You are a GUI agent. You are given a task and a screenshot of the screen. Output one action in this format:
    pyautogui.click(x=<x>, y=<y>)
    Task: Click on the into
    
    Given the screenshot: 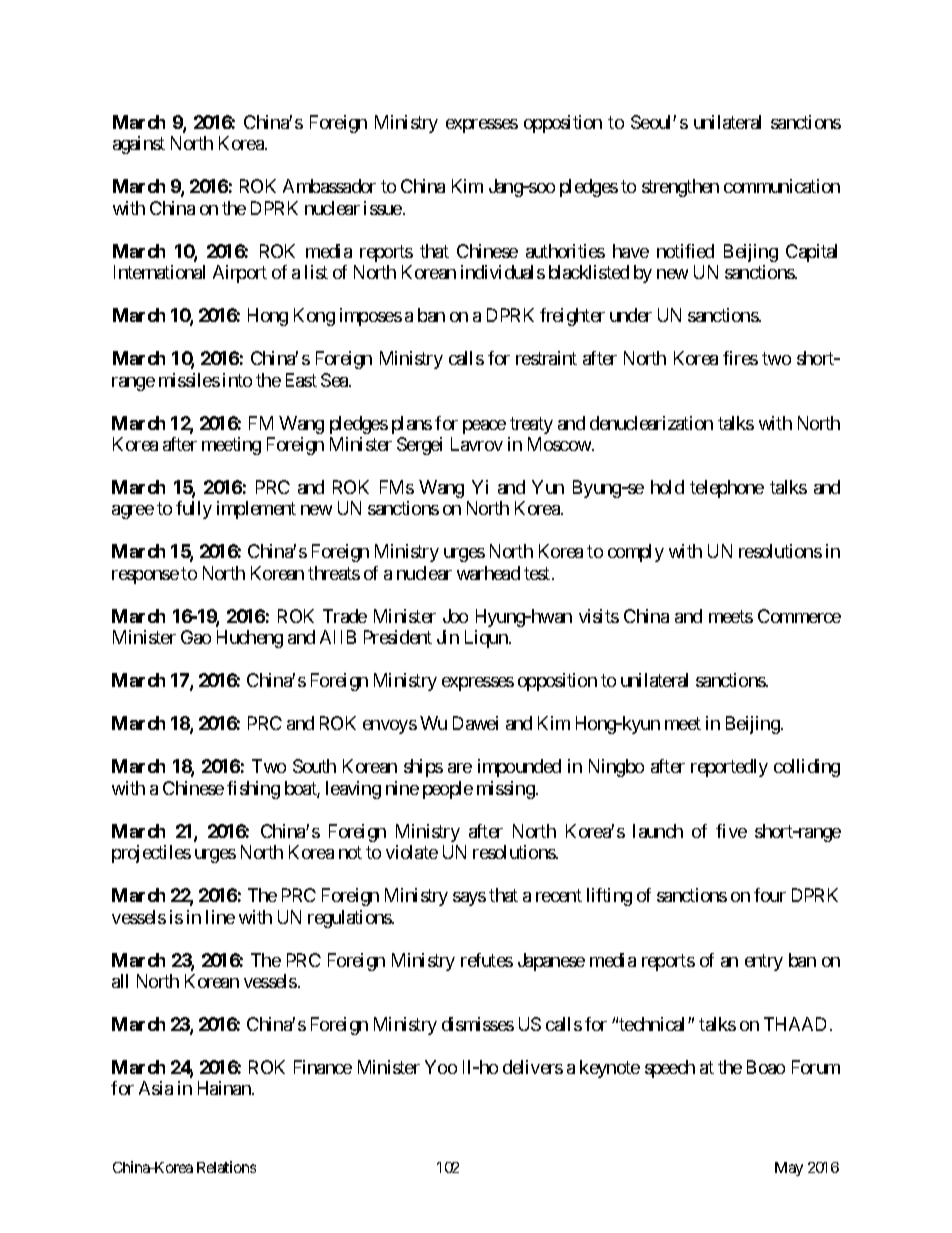 What is the action you would take?
    pyautogui.click(x=237, y=380)
